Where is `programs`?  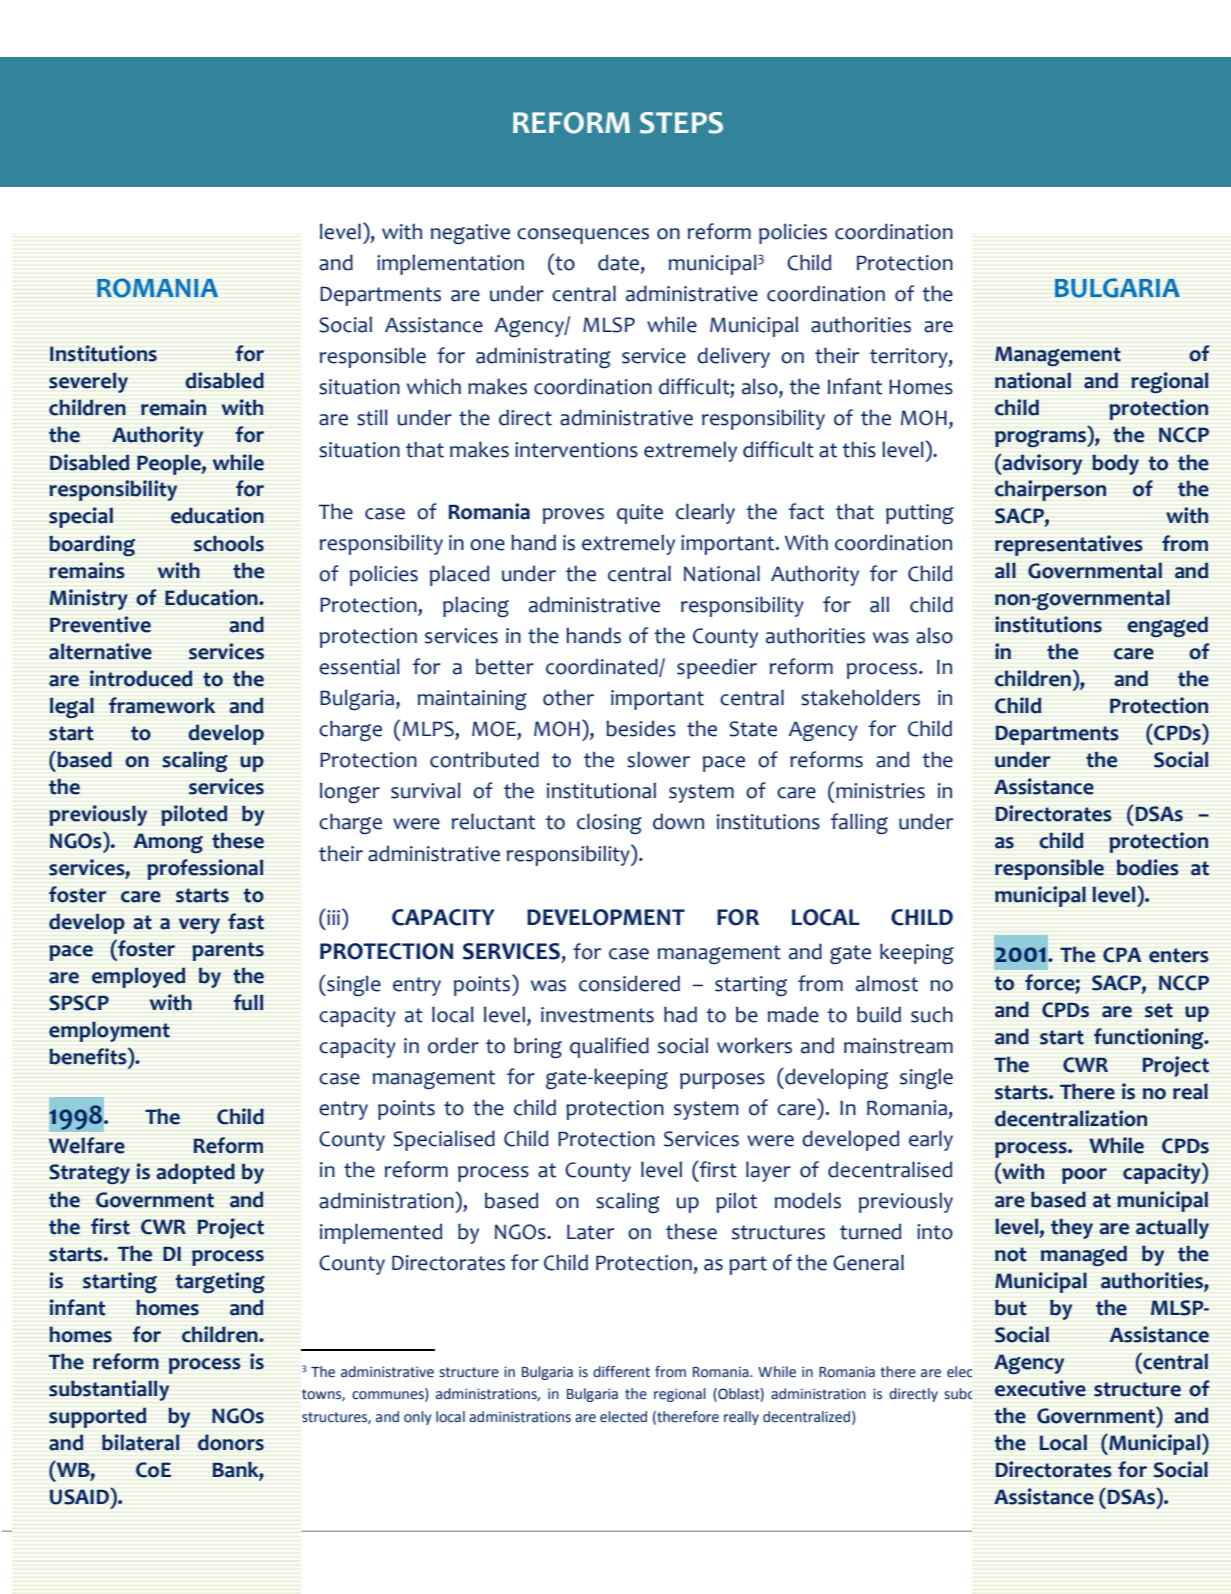
programs is located at coordinates (1042, 438).
